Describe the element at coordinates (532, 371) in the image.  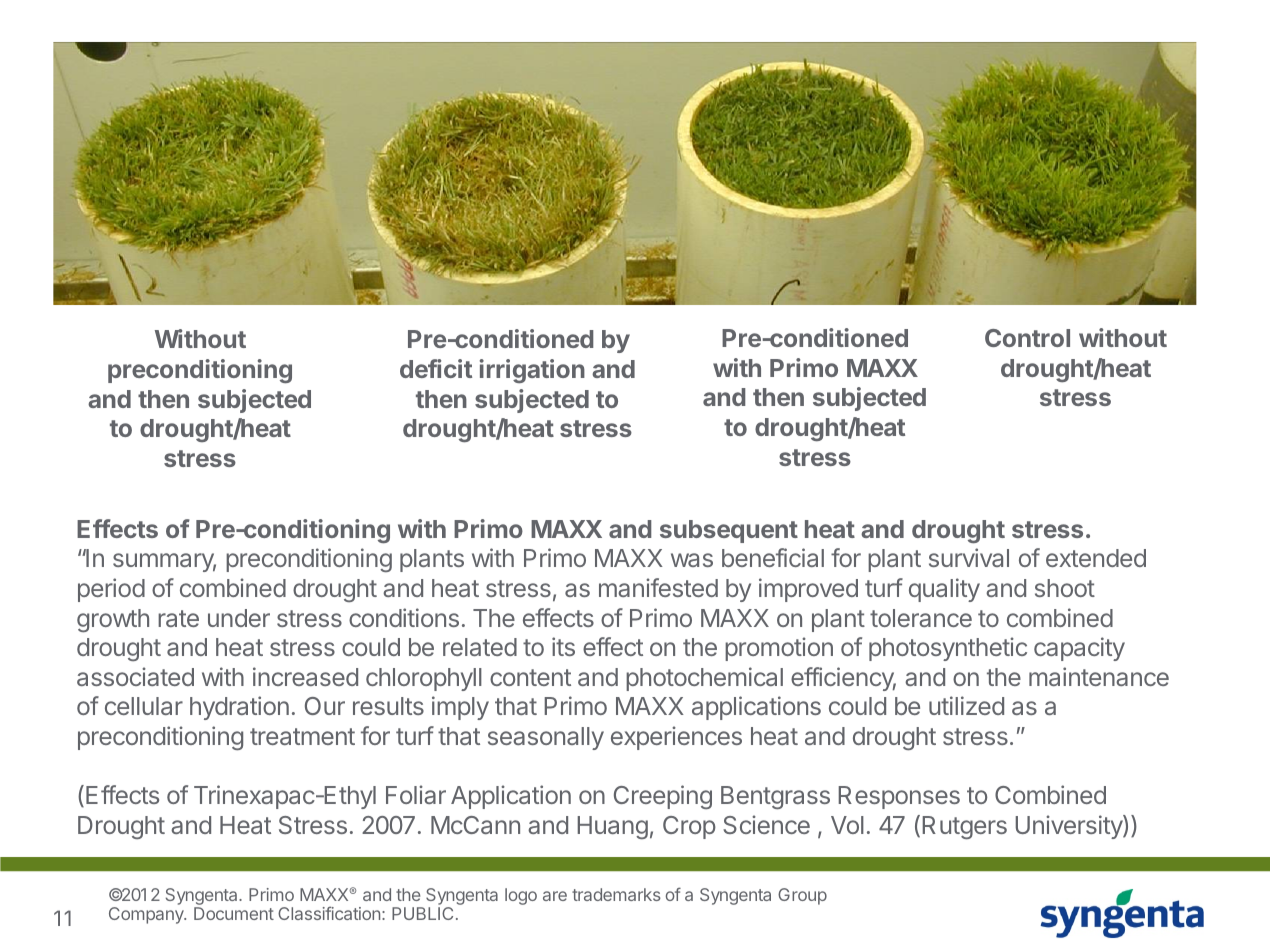
I see `irrigation` at that location.
